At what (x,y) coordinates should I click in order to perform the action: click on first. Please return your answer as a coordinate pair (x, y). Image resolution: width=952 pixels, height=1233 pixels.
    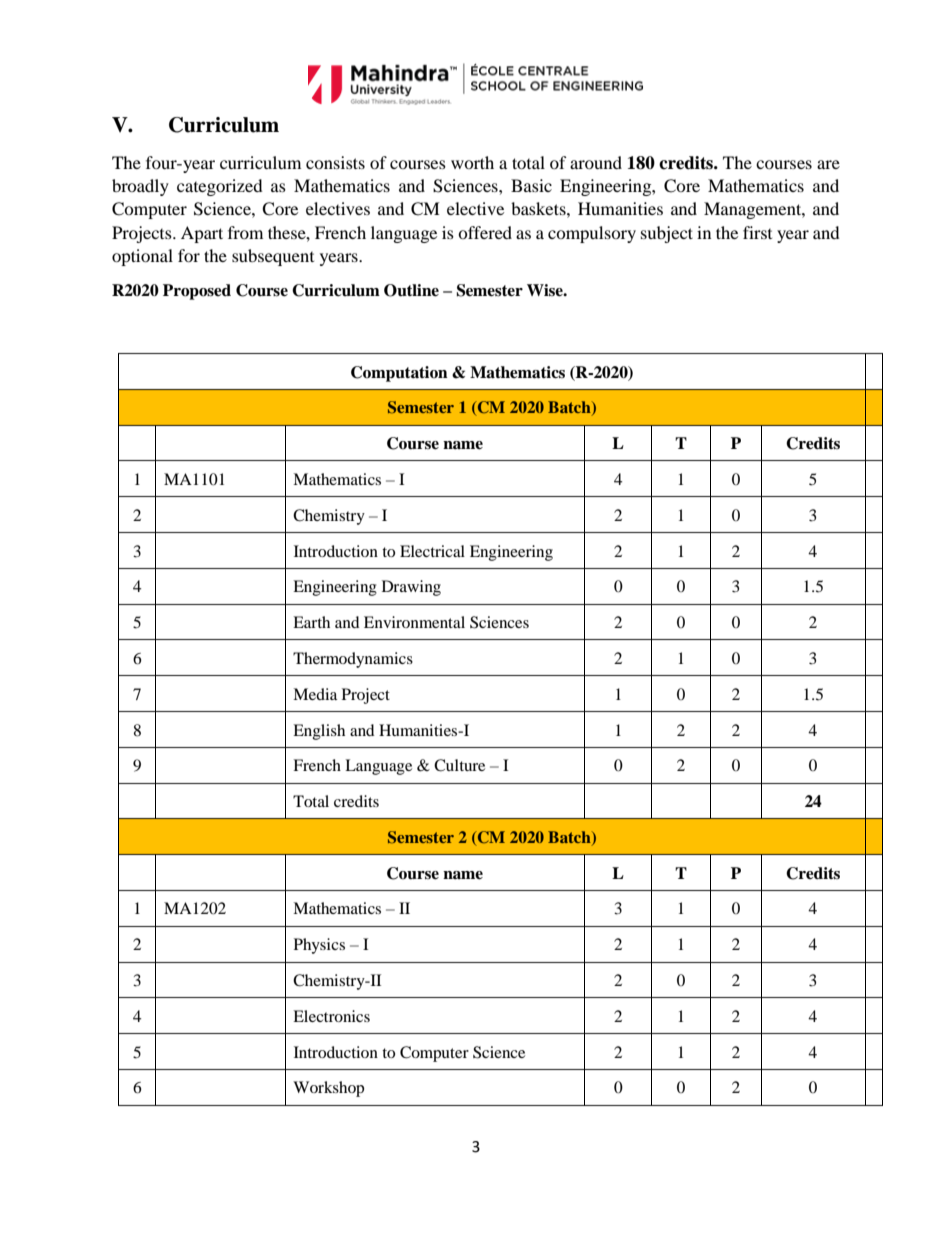
    Looking at the image, I should click on (757, 232).
